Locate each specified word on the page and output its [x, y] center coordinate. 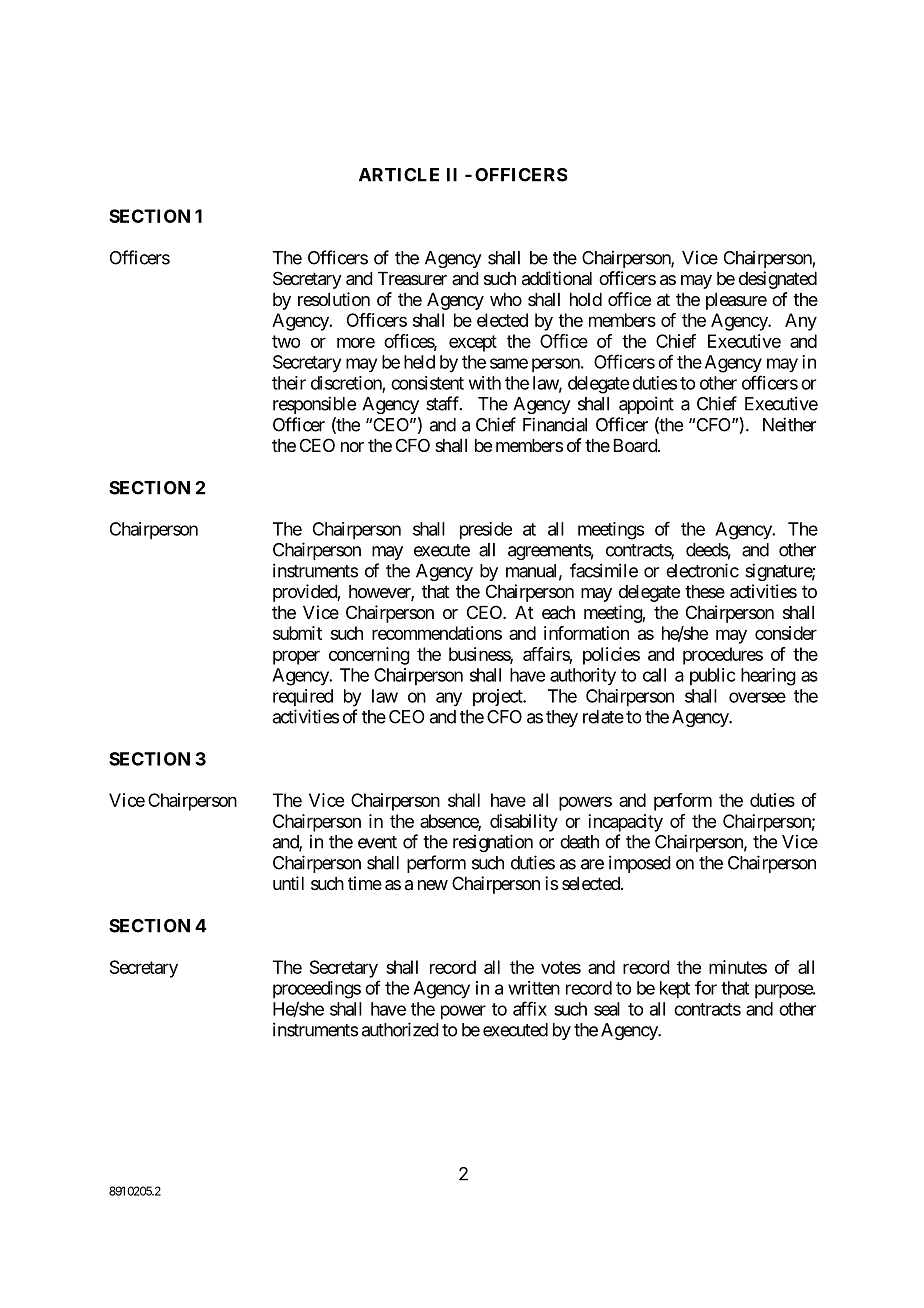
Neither [789, 424]
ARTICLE [399, 175]
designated [778, 280]
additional [557, 278]
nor [352, 447]
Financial [555, 424]
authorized [400, 1029]
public [712, 676]
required [303, 697]
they [562, 718]
